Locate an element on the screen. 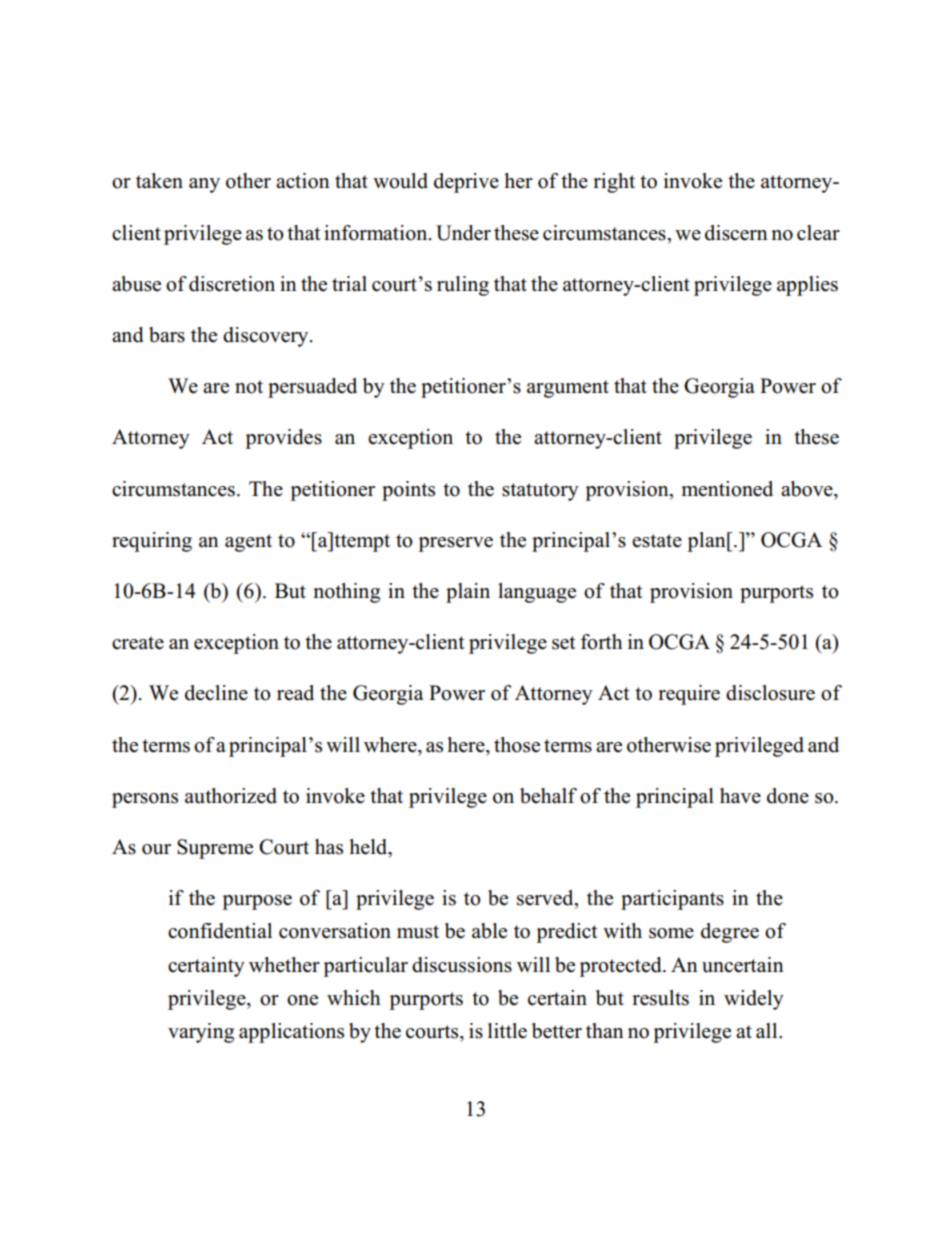 Image resolution: width=952 pixels, height=1233 pixels. discern is located at coordinates (736, 233).
